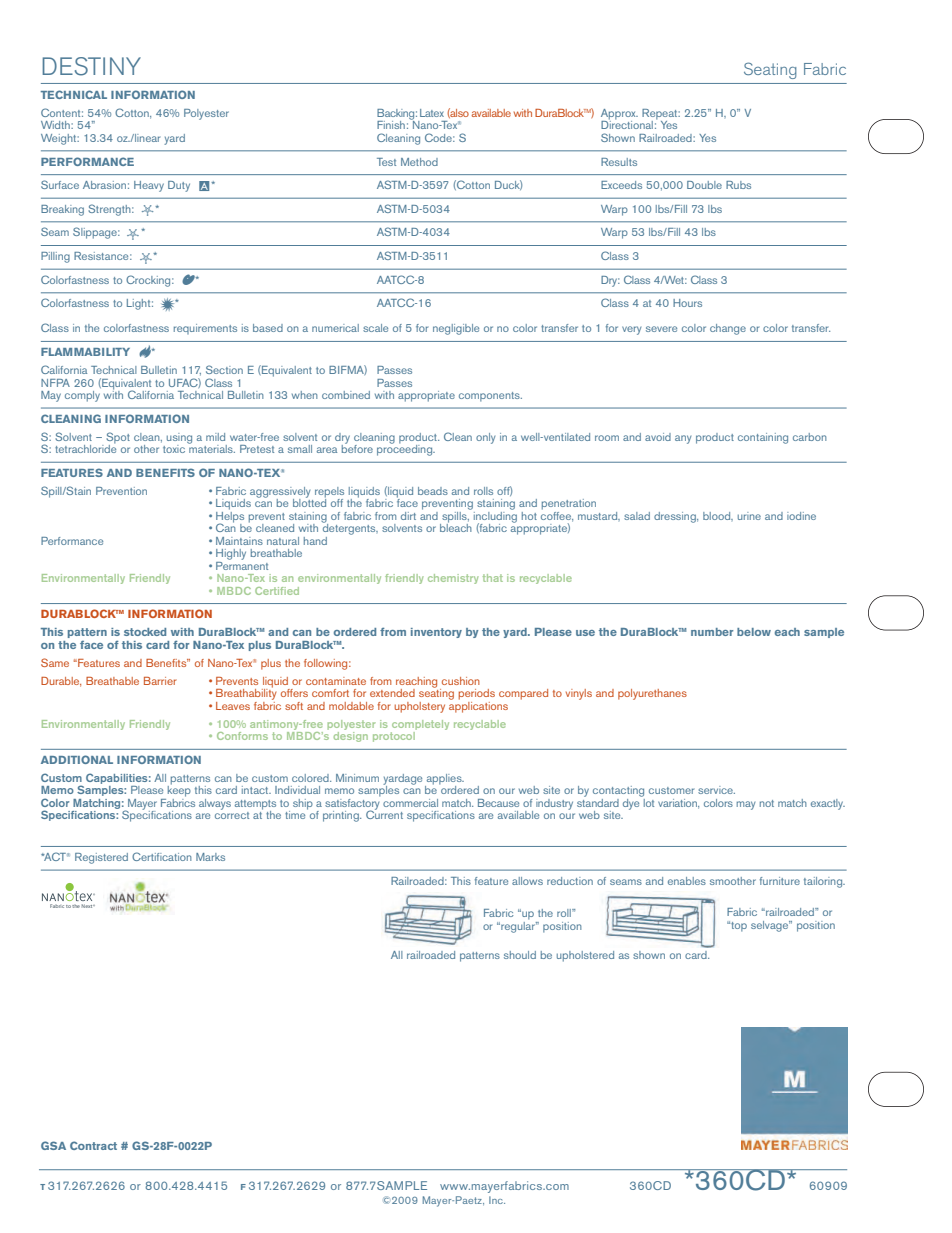 This screenshot has width=952, height=1233. Describe the element at coordinates (754, 632) in the screenshot. I see `below` at that location.
